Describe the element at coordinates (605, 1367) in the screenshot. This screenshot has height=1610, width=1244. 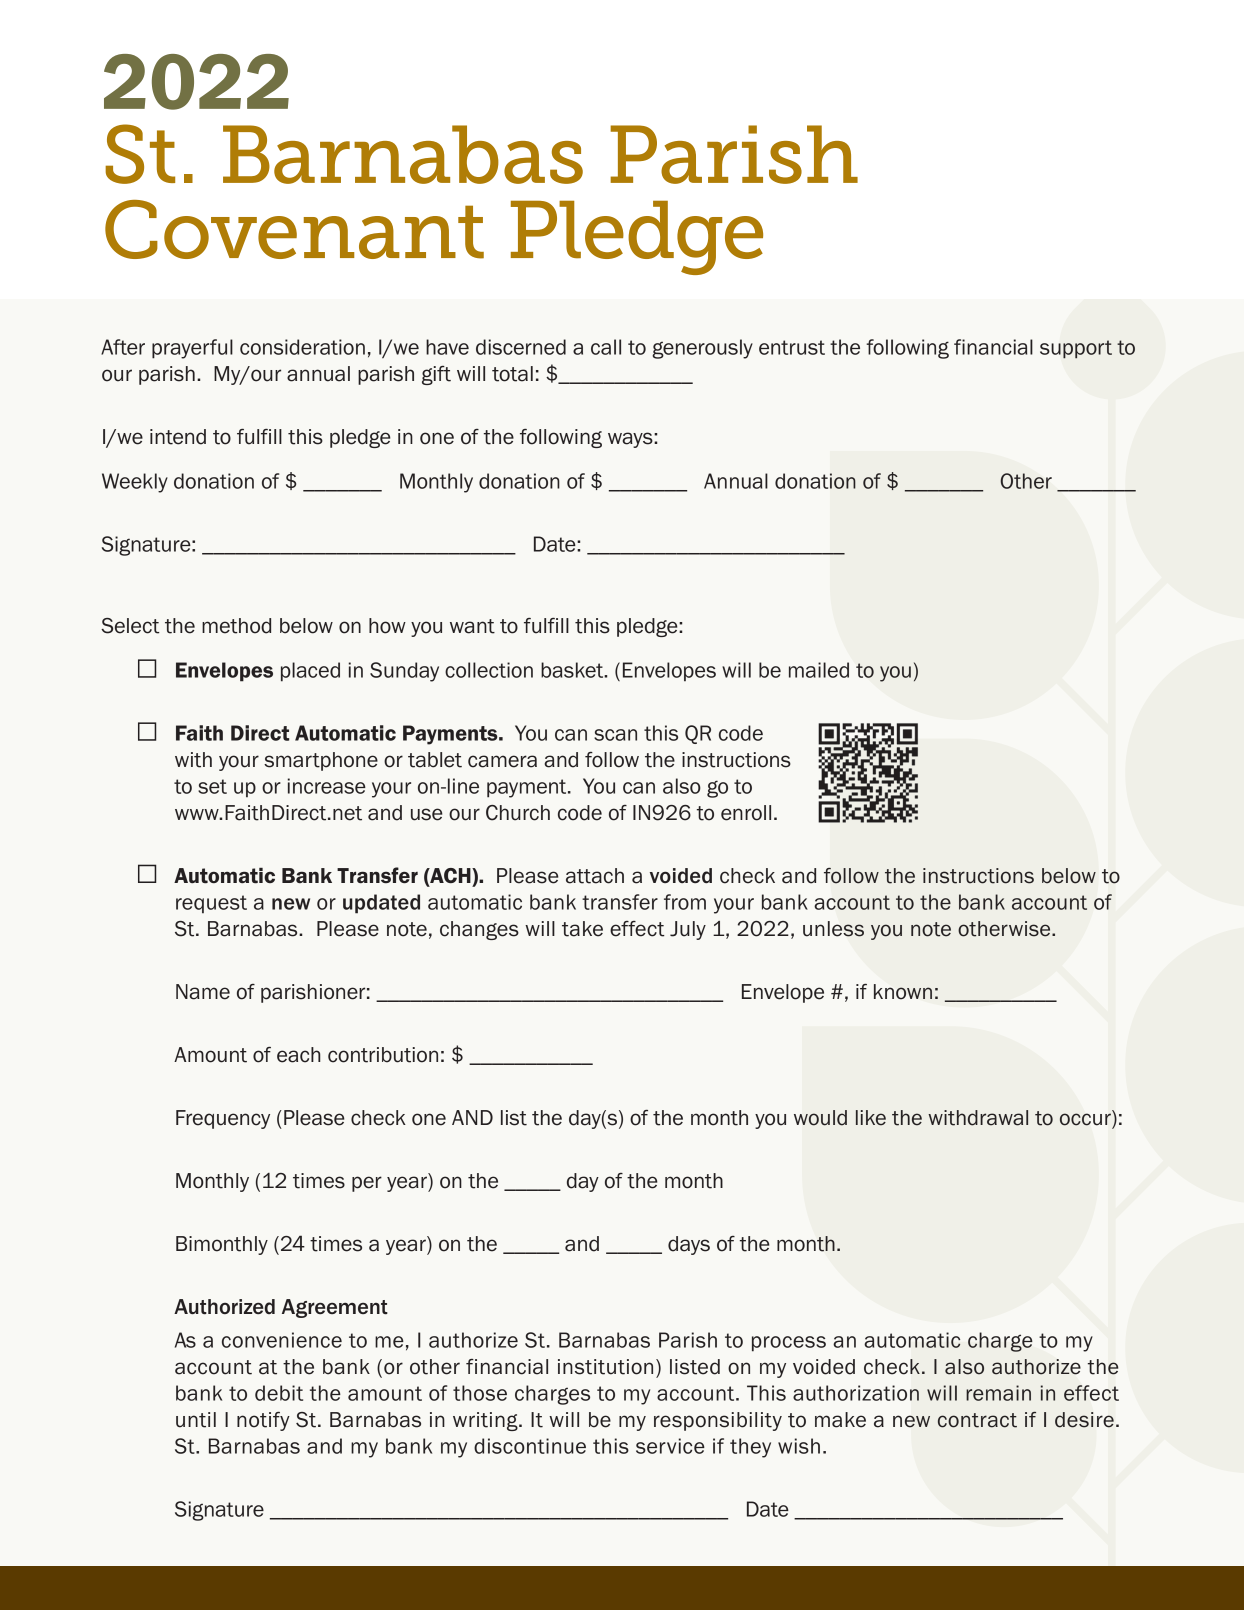
I see `institution` at that location.
